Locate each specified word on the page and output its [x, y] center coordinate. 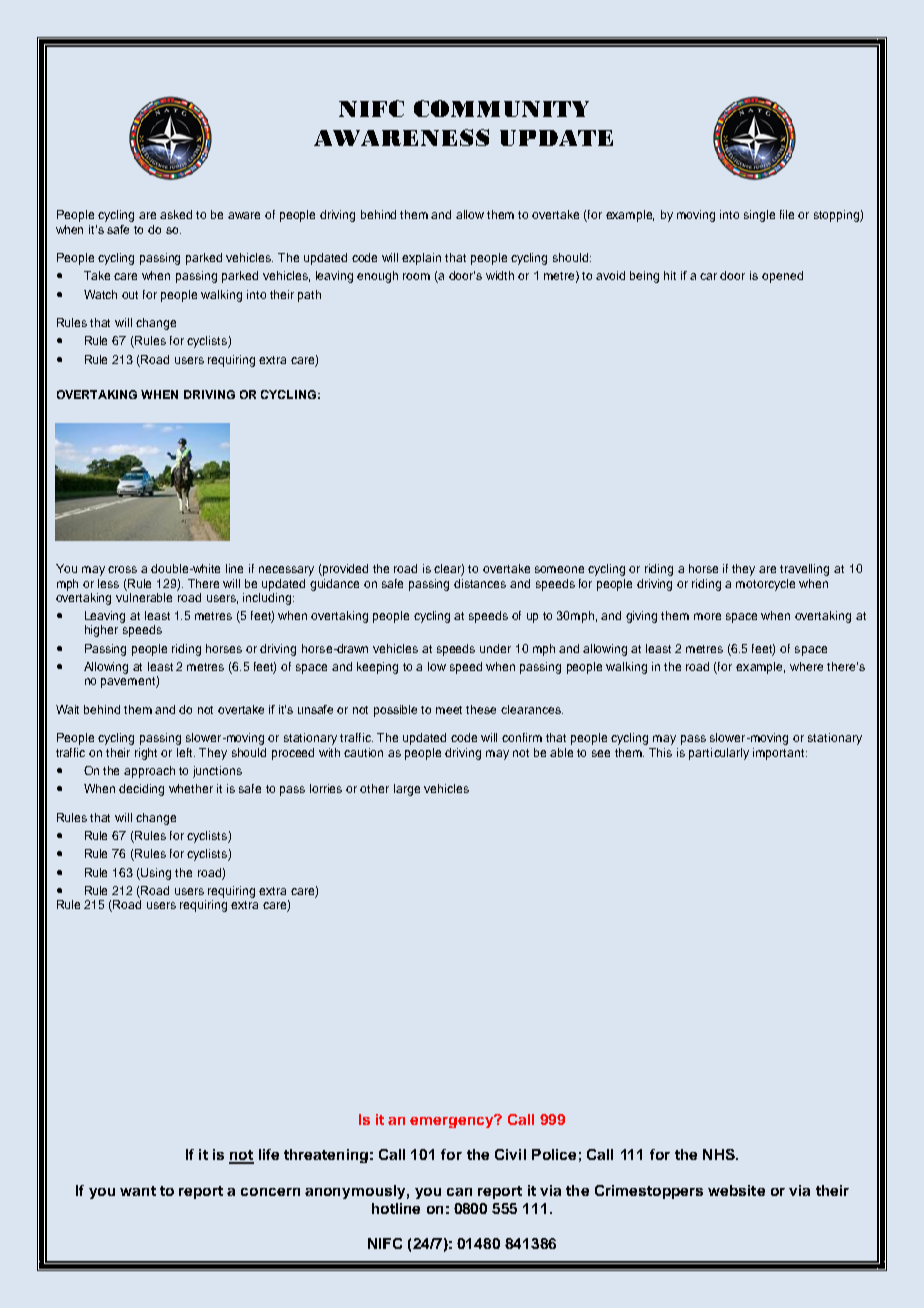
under [495, 648]
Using [156, 874]
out [130, 295]
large [407, 790]
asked [176, 214]
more [707, 616]
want [138, 1191]
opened [782, 277]
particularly [719, 754]
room [416, 276]
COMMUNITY [501, 108]
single [759, 216]
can [459, 1192]
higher [101, 631]
